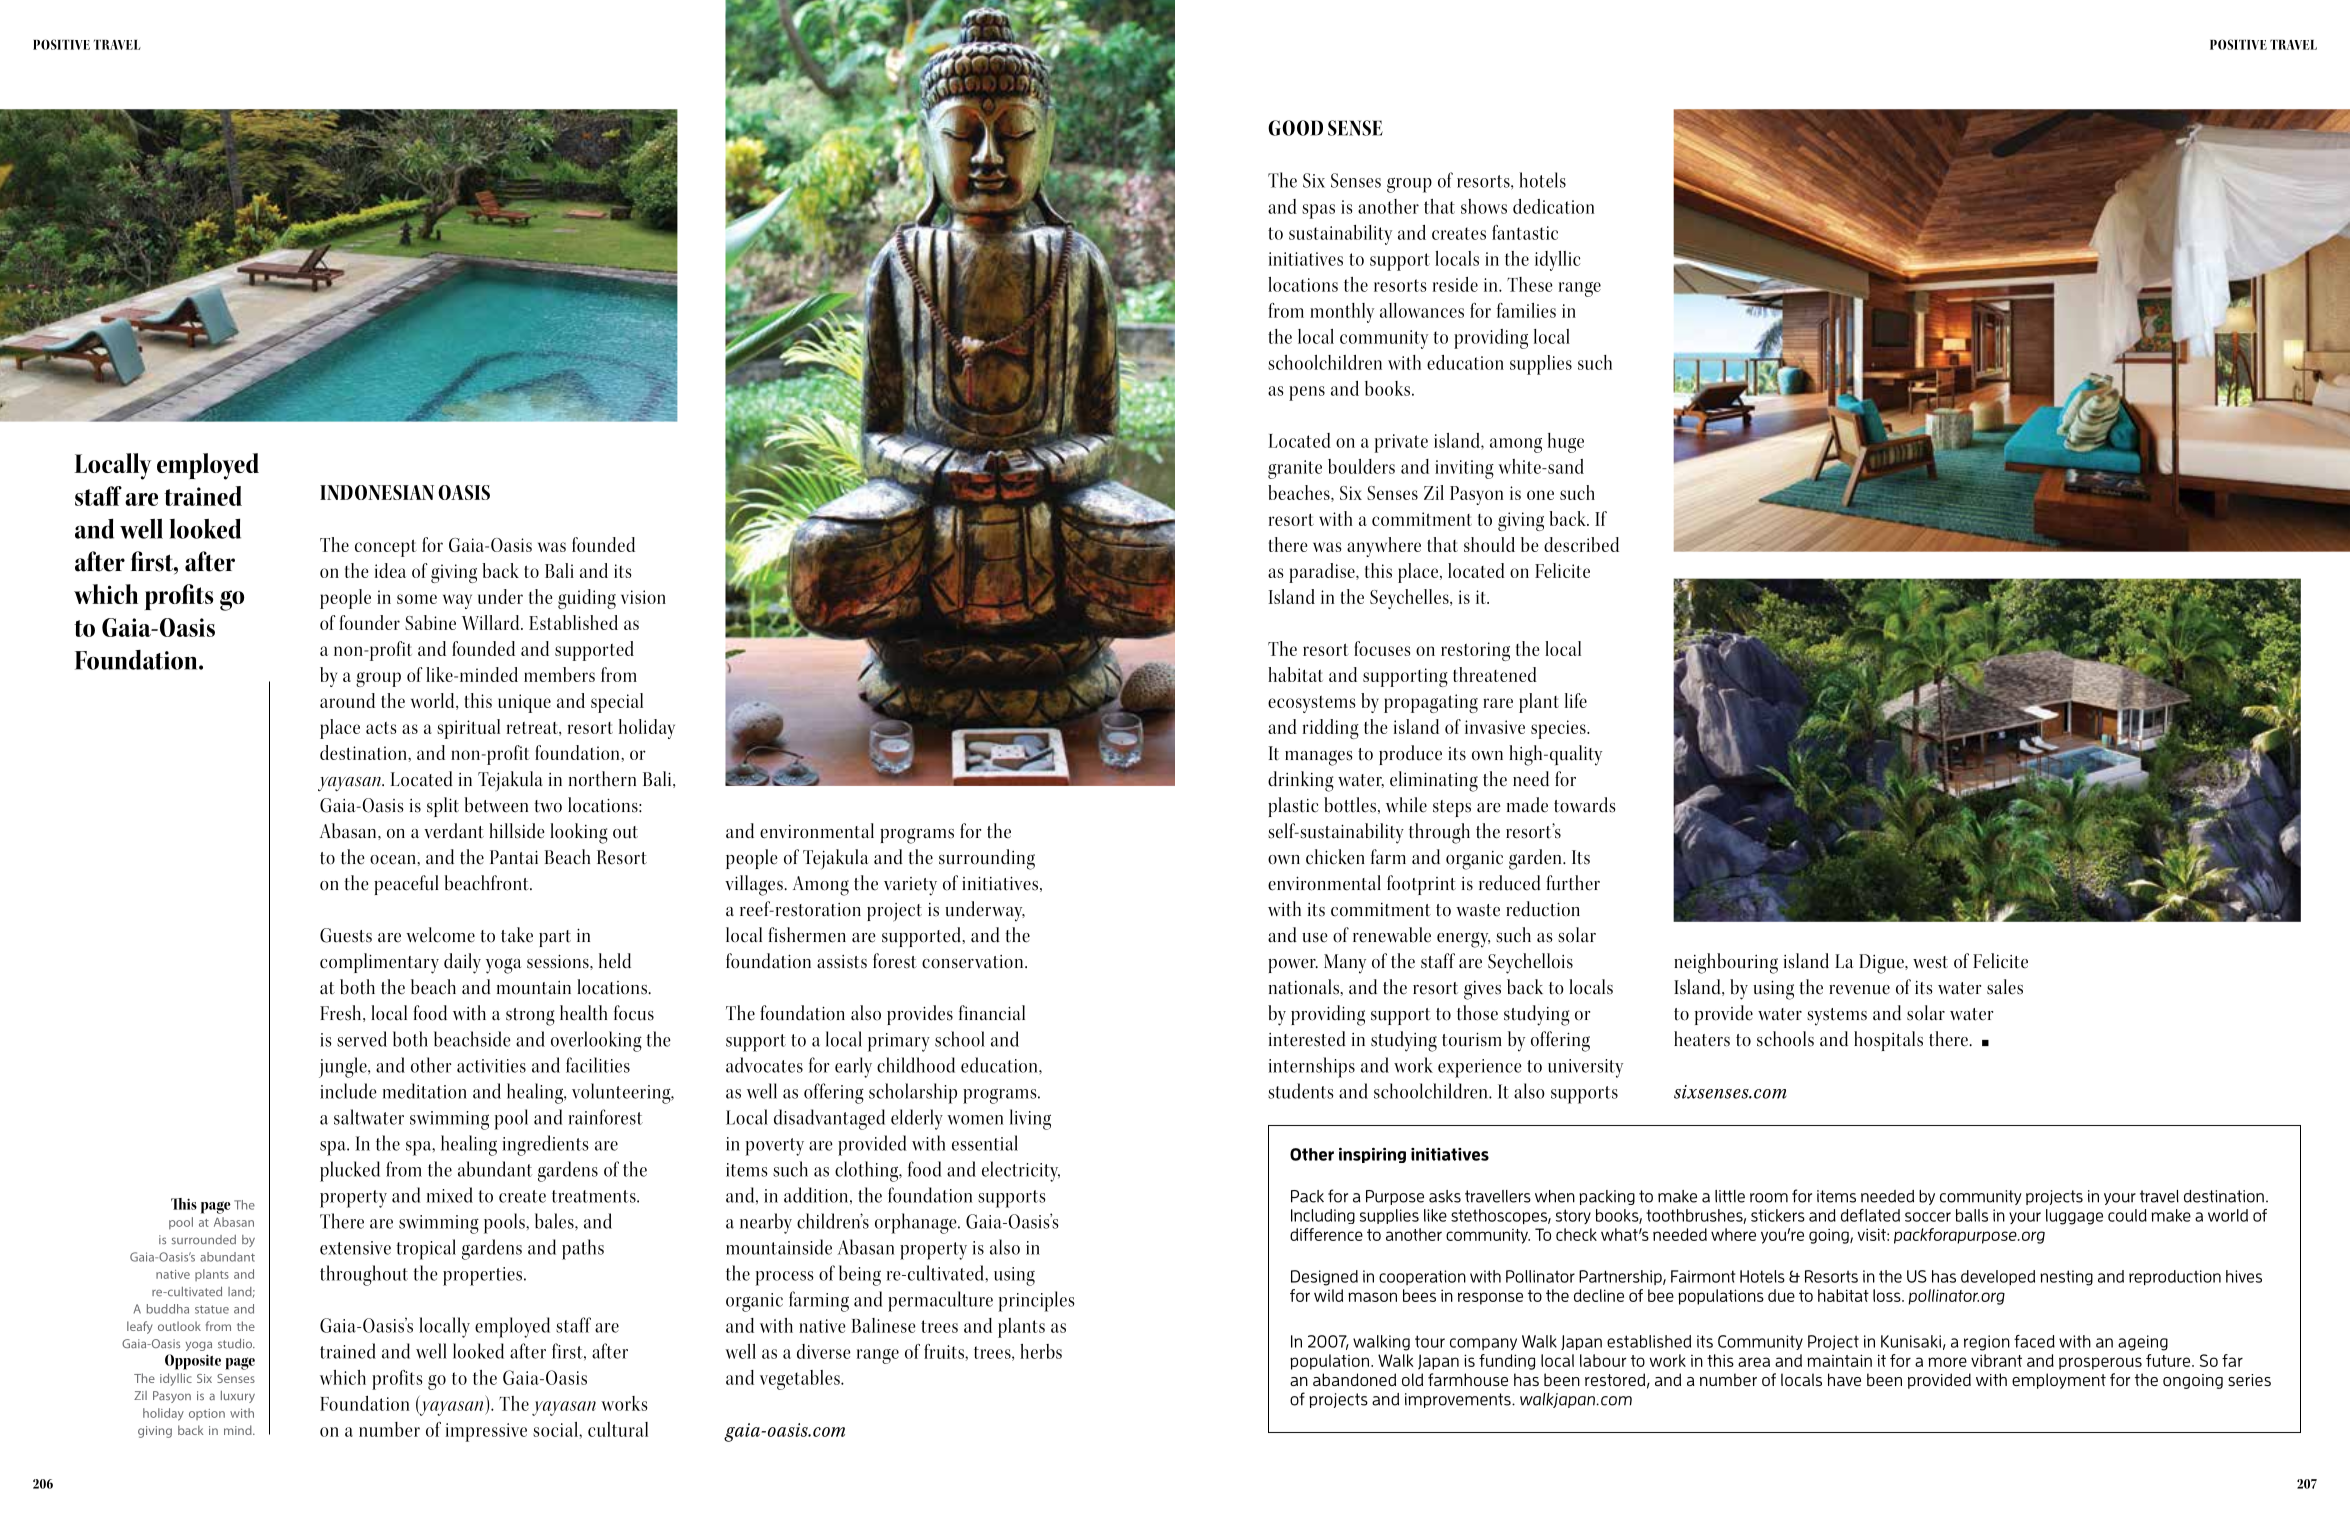  What do you see at coordinates (1318, 211) in the screenshot?
I see `spas` at bounding box center [1318, 211].
